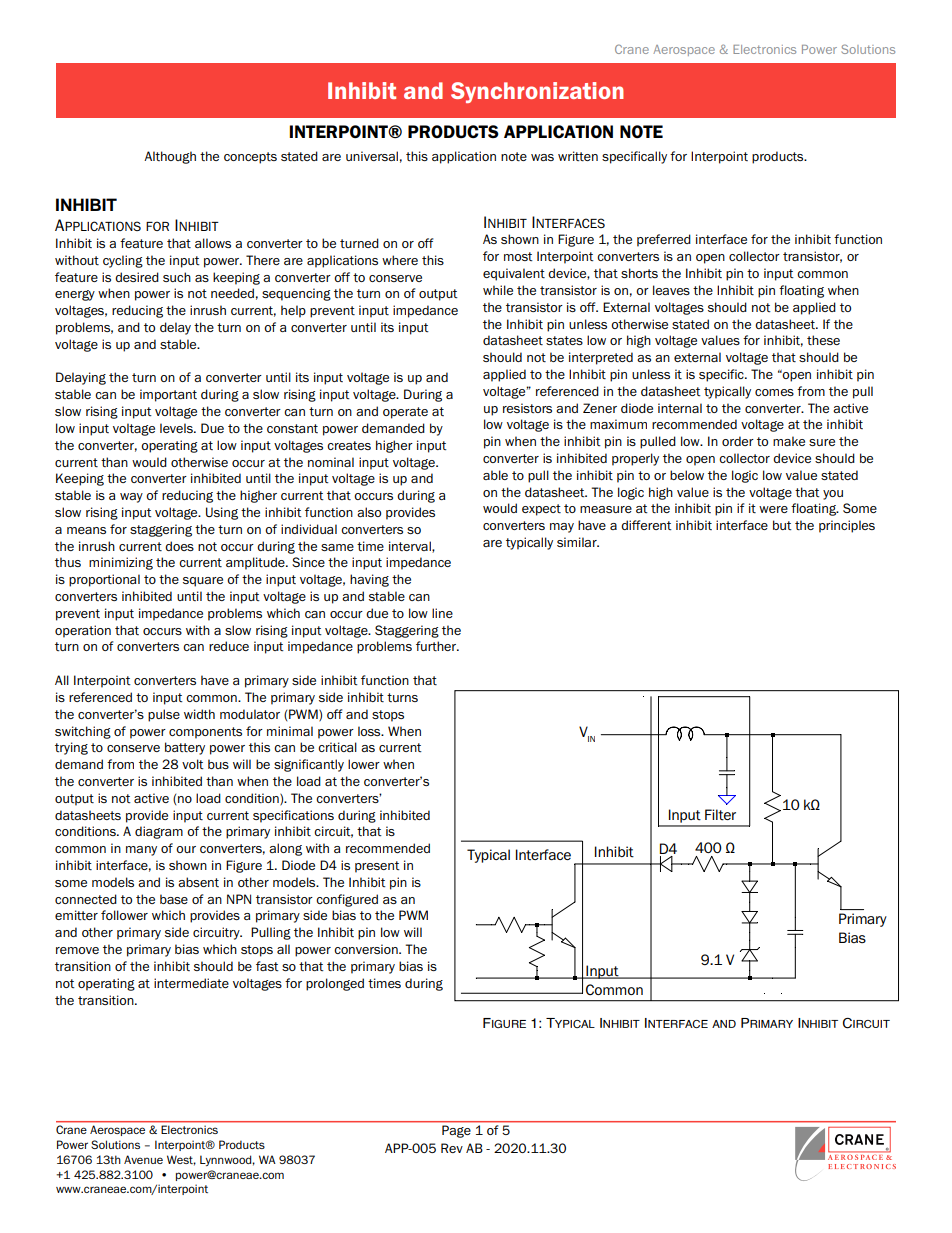  Describe the element at coordinates (168, 395) in the screenshot. I see `important` at that location.
